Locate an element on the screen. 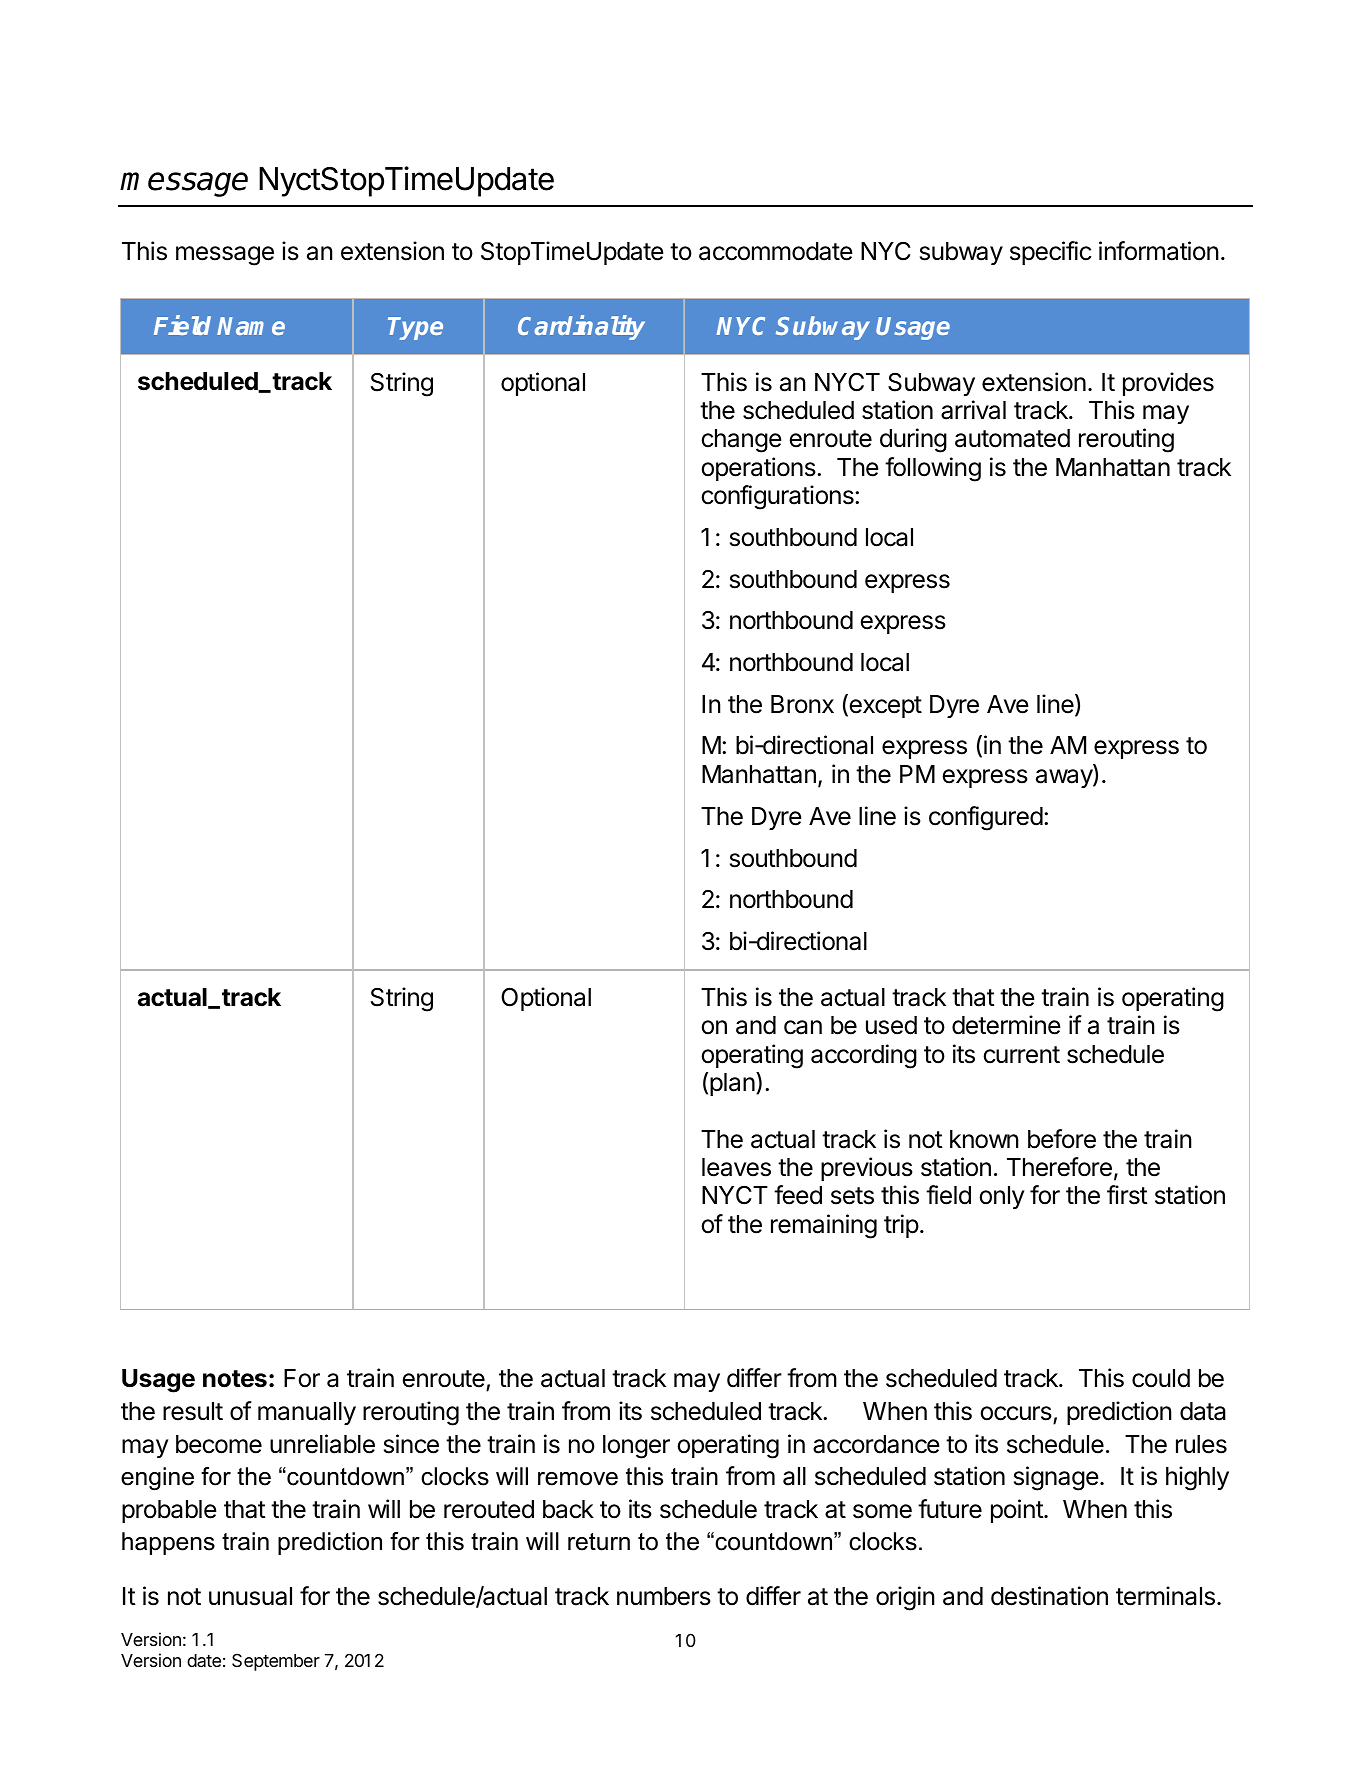 This screenshot has height=1773, width=1370. plan is located at coordinates (732, 1084).
